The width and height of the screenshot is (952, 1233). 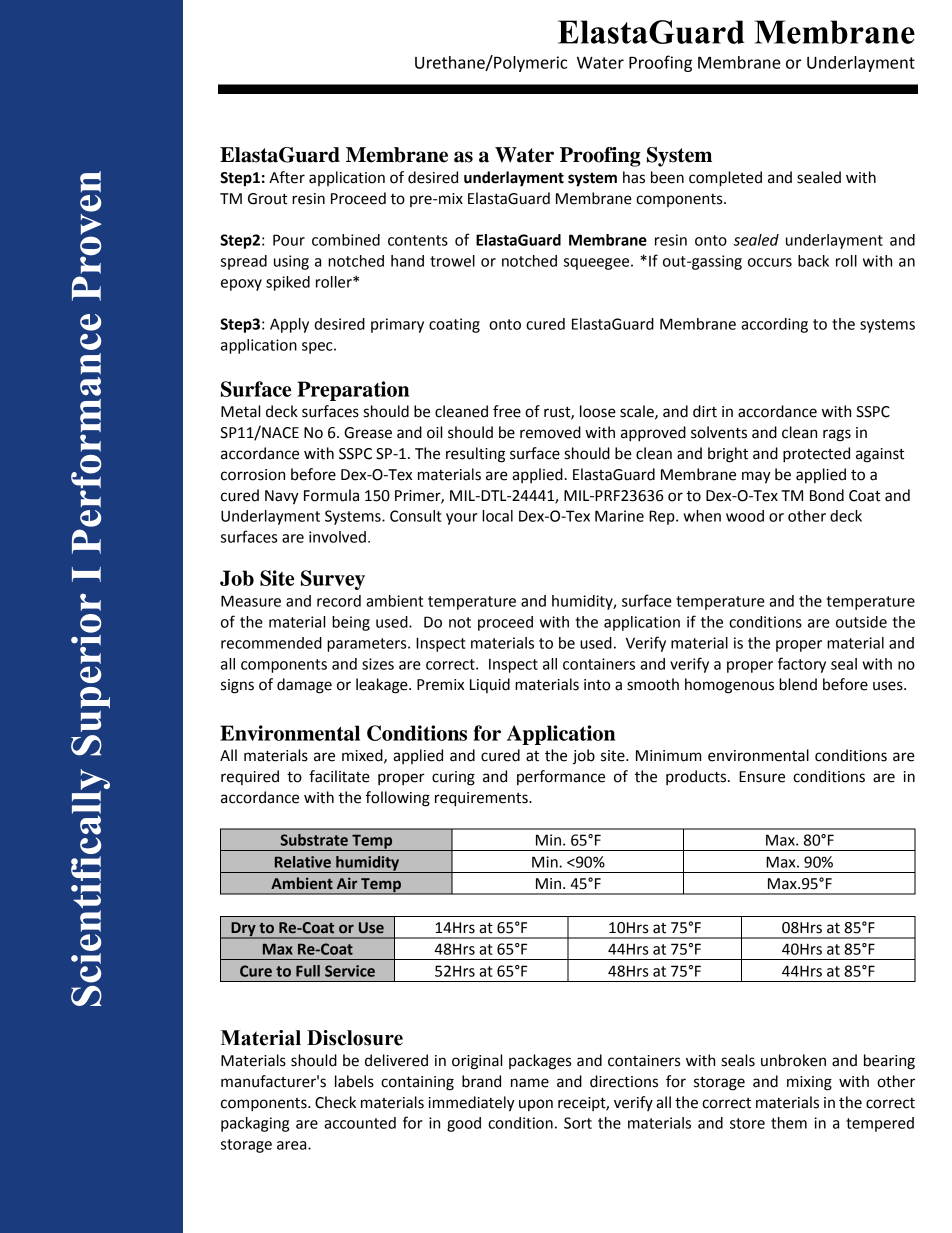 I want to click on has, so click(x=634, y=177).
